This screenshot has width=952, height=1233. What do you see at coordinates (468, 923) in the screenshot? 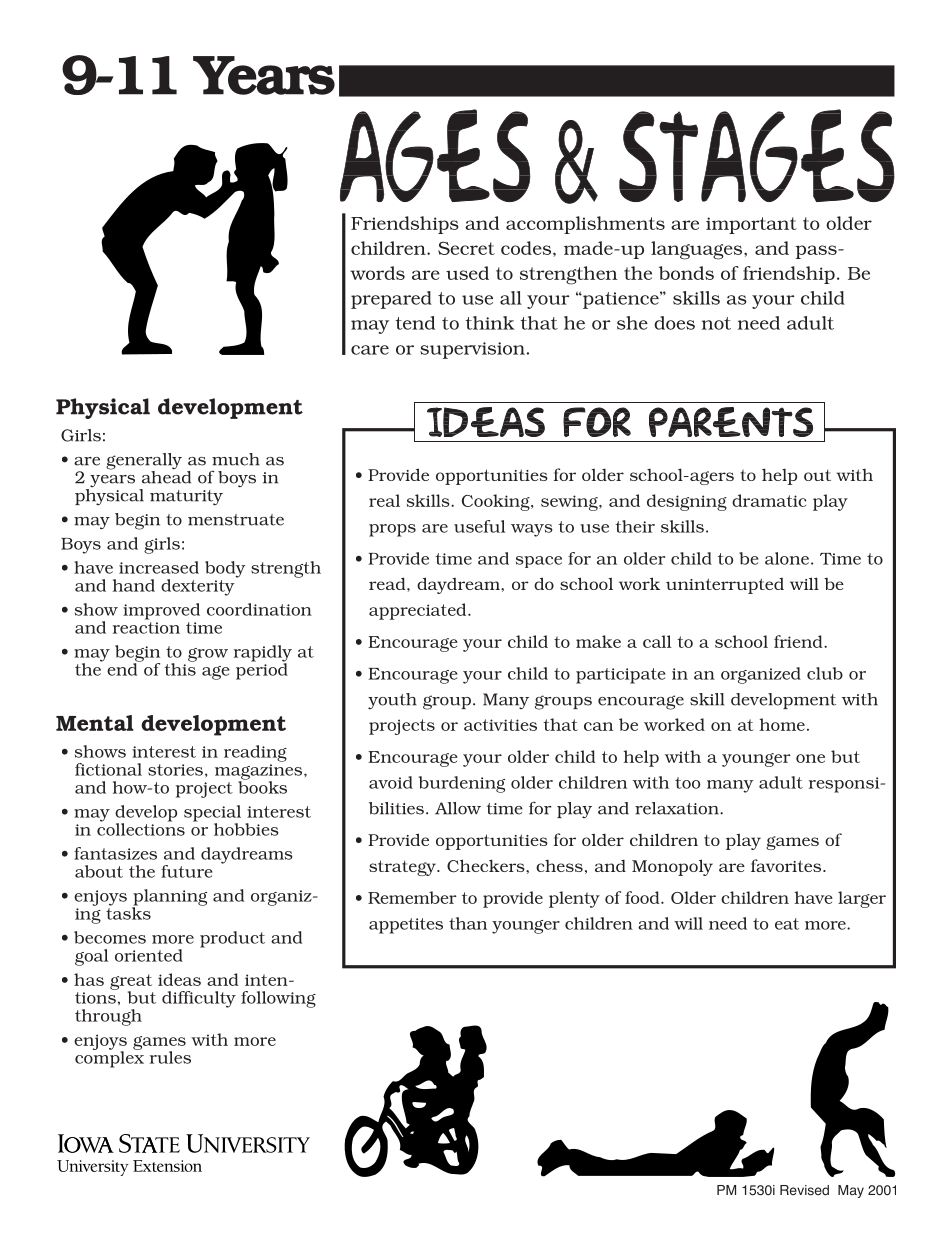
I see `than` at bounding box center [468, 923].
